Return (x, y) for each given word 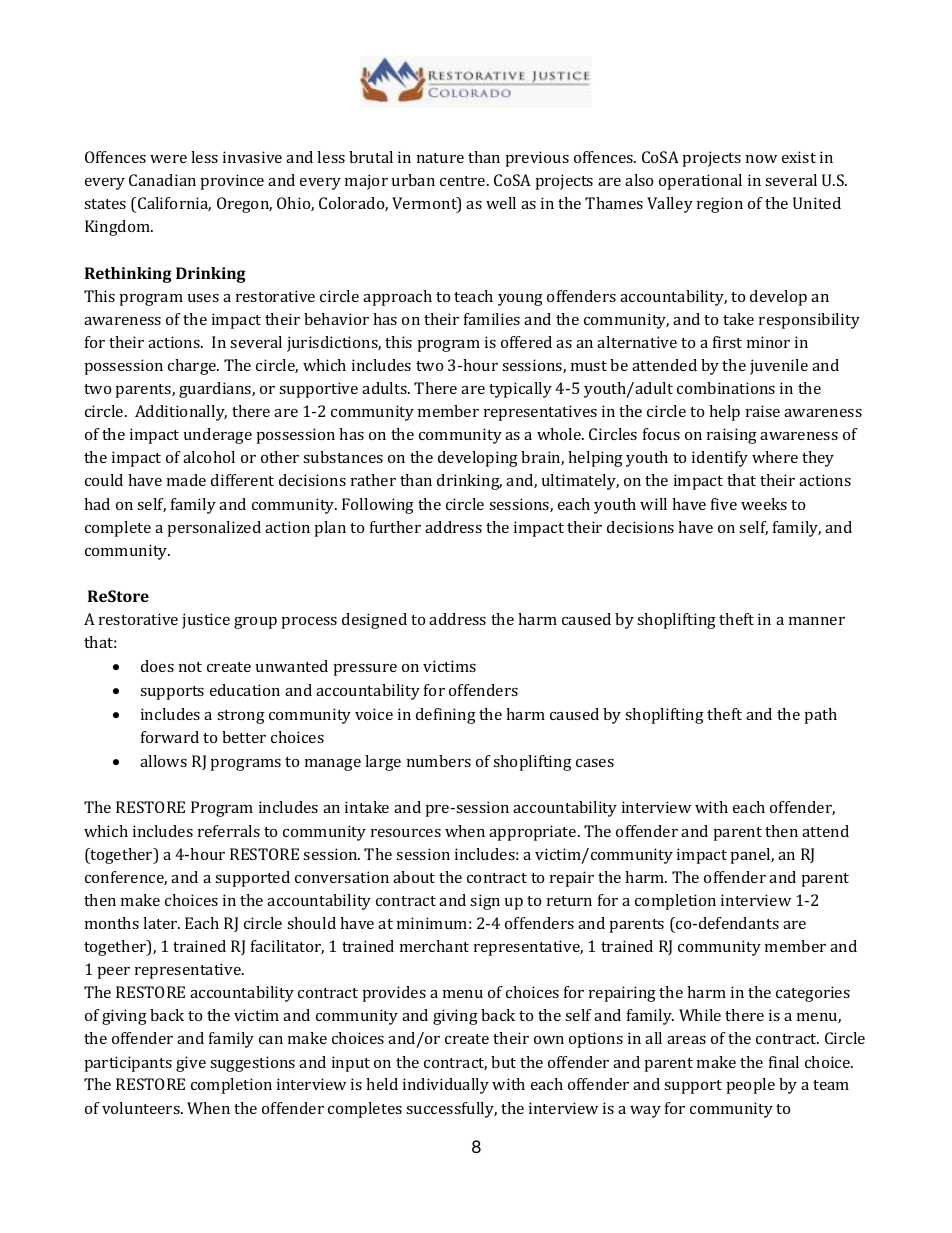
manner (817, 621)
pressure (365, 670)
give (191, 1064)
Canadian (162, 180)
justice (206, 621)
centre (464, 181)
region (720, 205)
